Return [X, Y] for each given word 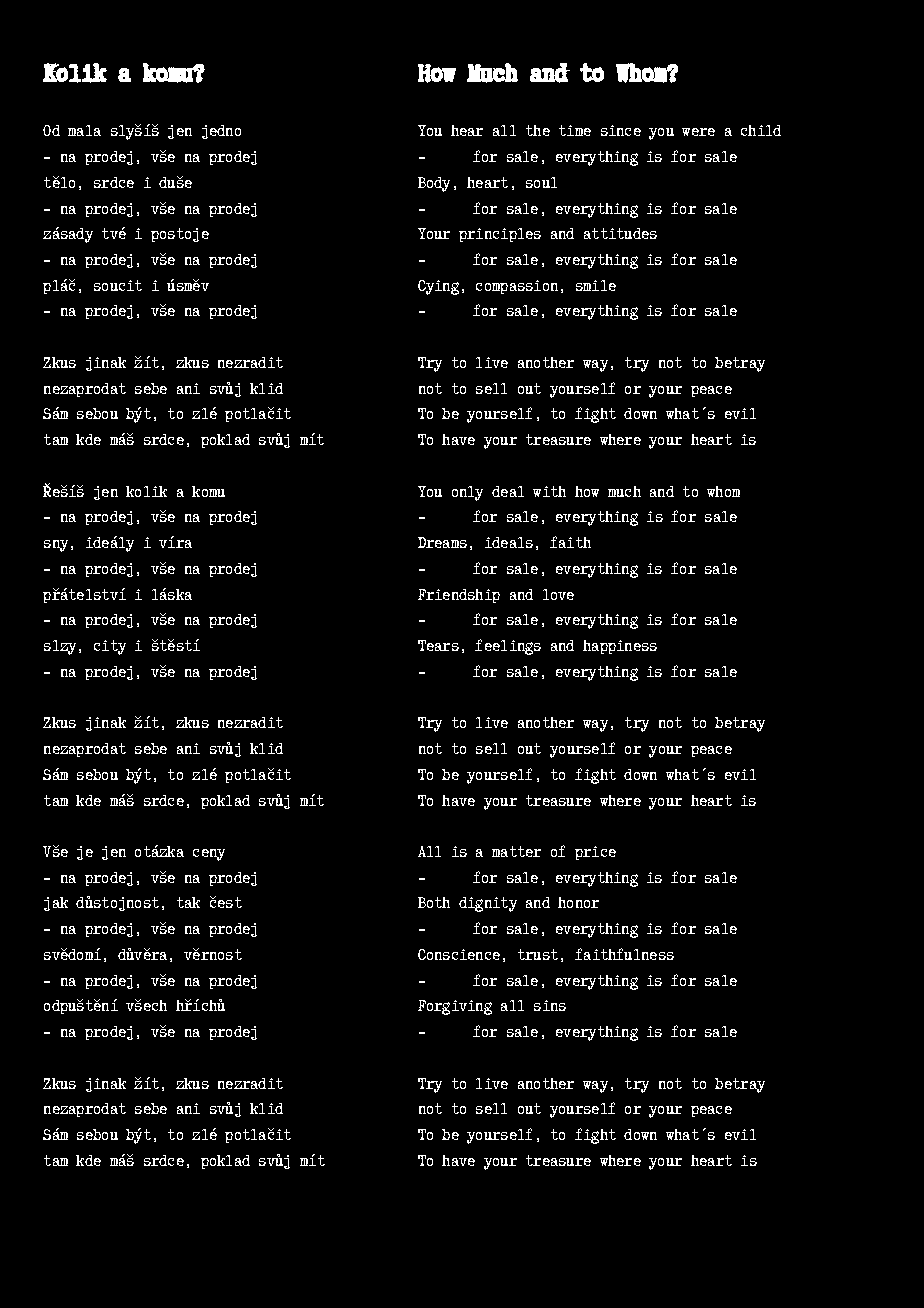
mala [84, 130]
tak [188, 902]
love [558, 594]
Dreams [442, 542]
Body [434, 184]
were [698, 132]
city [110, 647]
